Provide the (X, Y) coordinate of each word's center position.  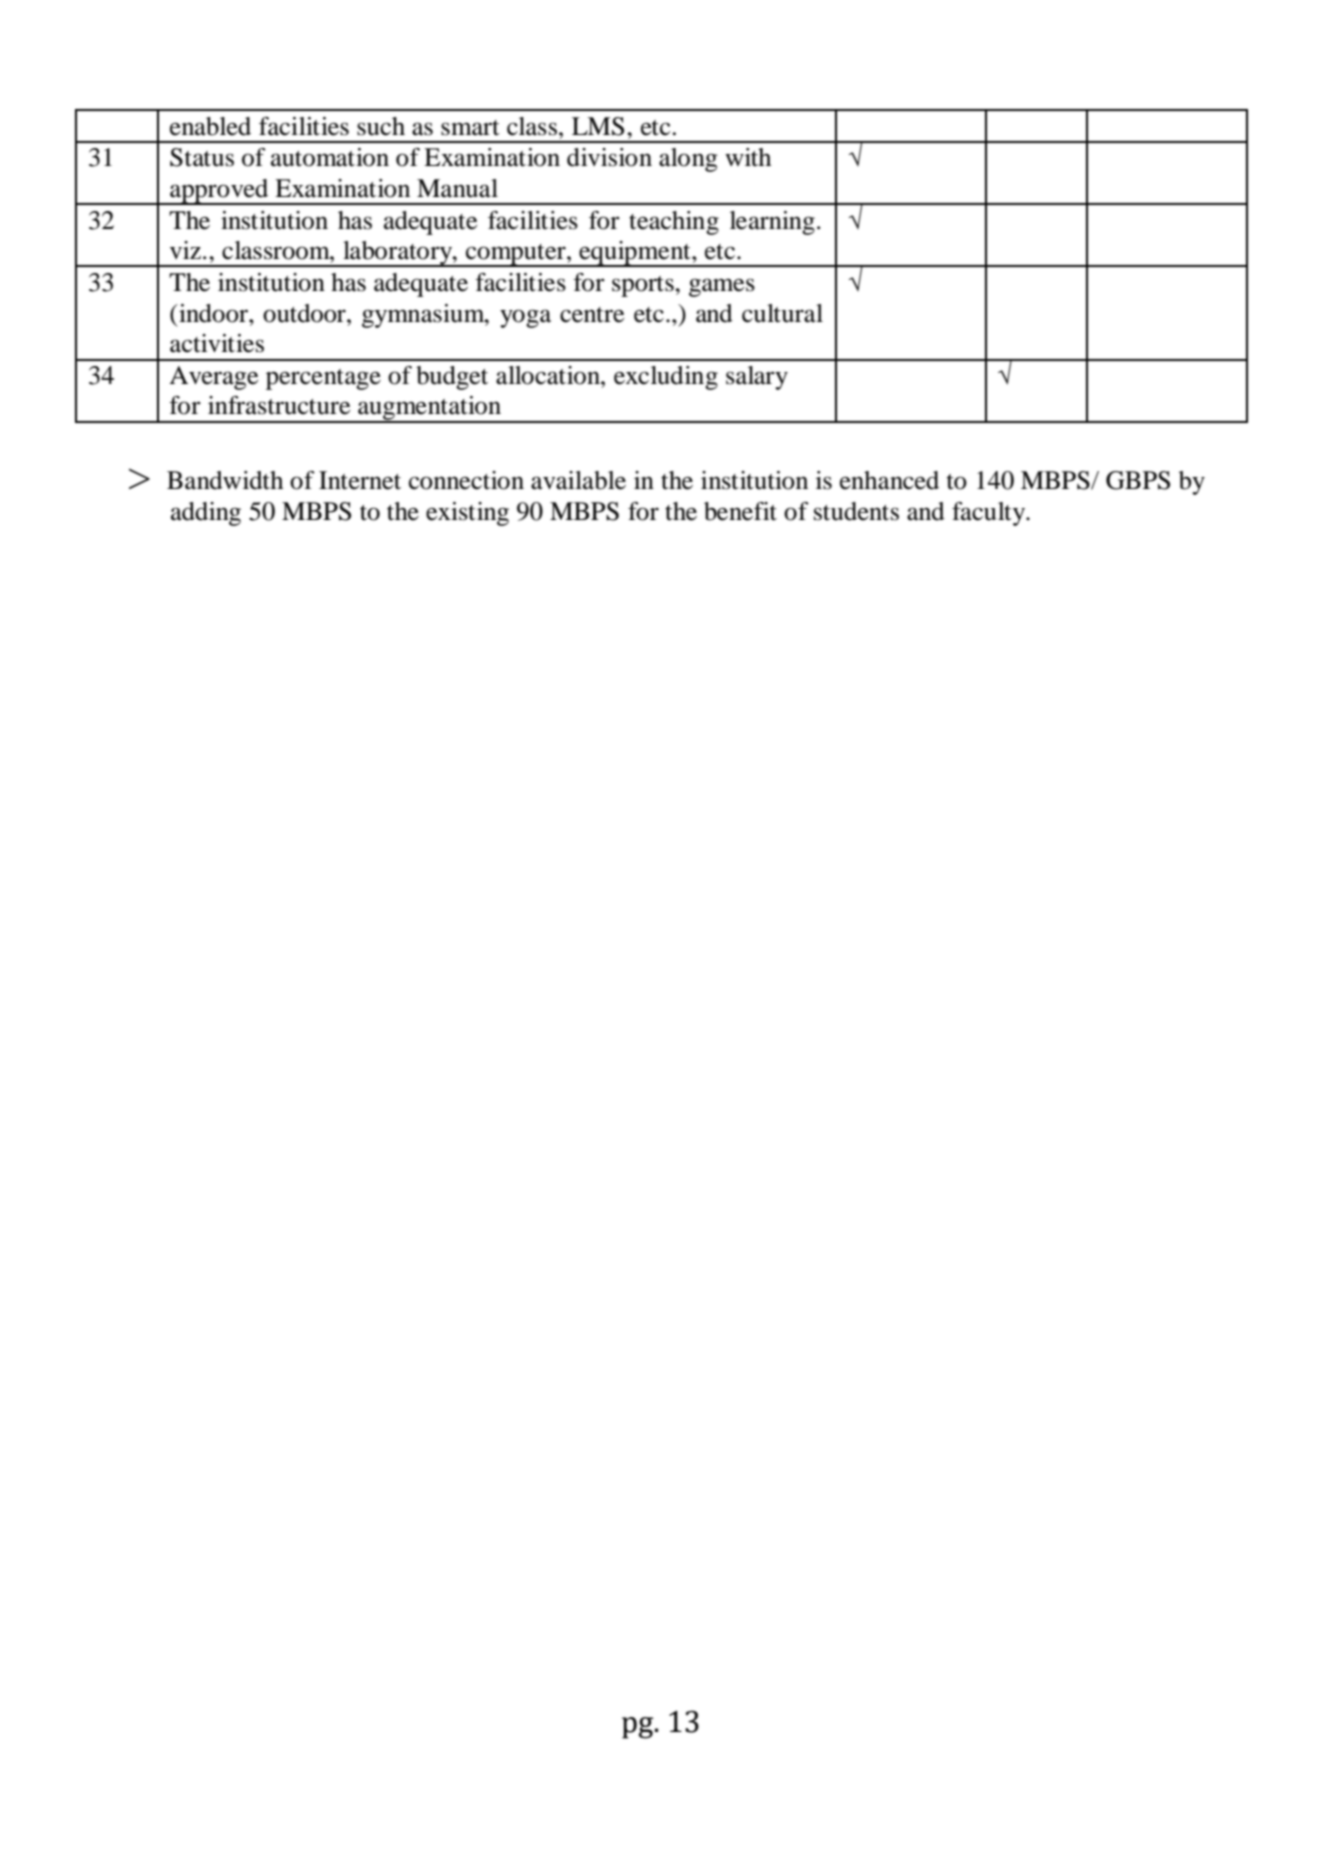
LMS (598, 126)
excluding (666, 378)
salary (757, 378)
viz (185, 250)
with (748, 157)
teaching (674, 223)
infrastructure (279, 405)
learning (772, 223)
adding (206, 514)
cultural (782, 313)
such (381, 126)
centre (592, 315)
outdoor (305, 313)
